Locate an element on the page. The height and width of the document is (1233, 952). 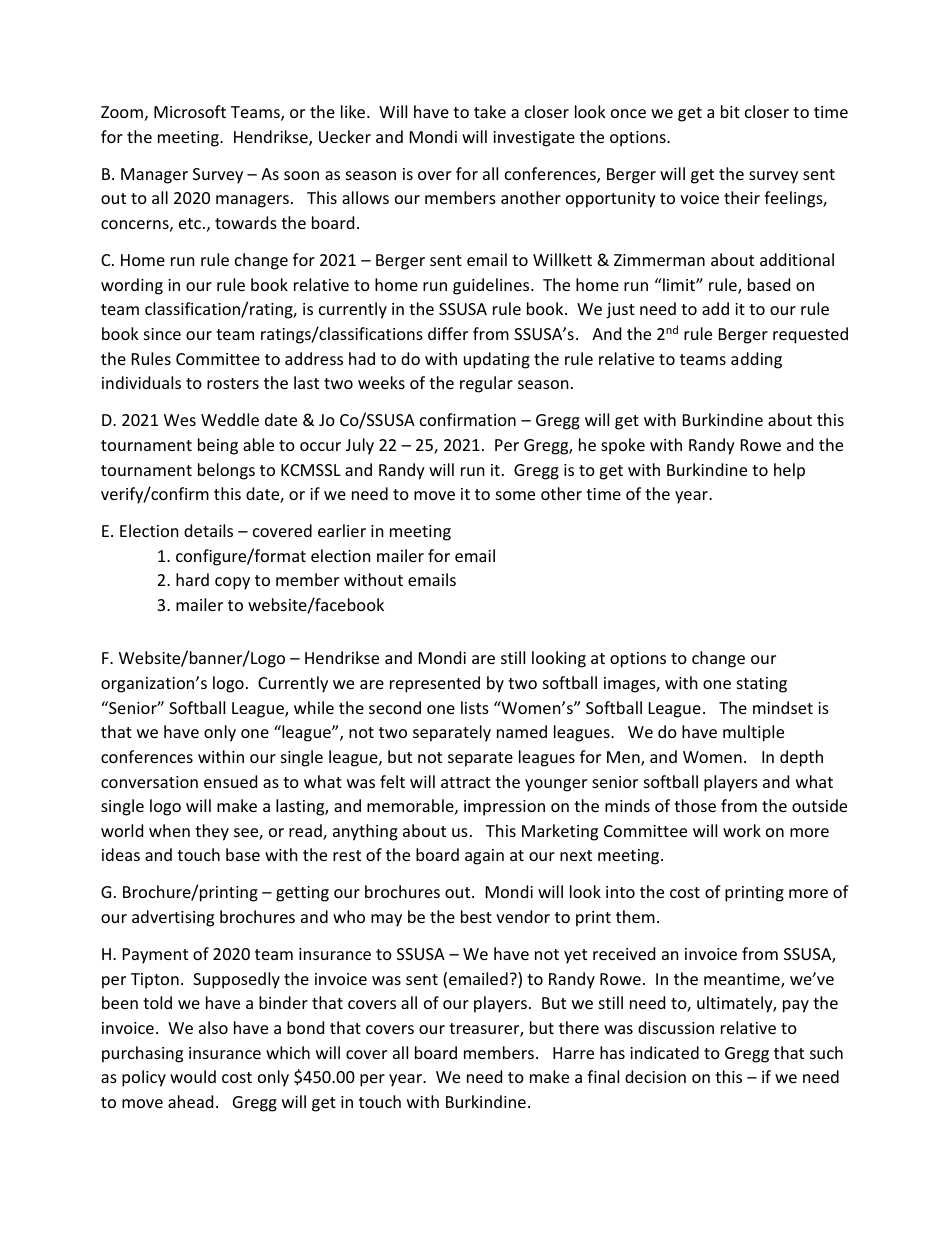
Microsoft is located at coordinates (190, 111).
